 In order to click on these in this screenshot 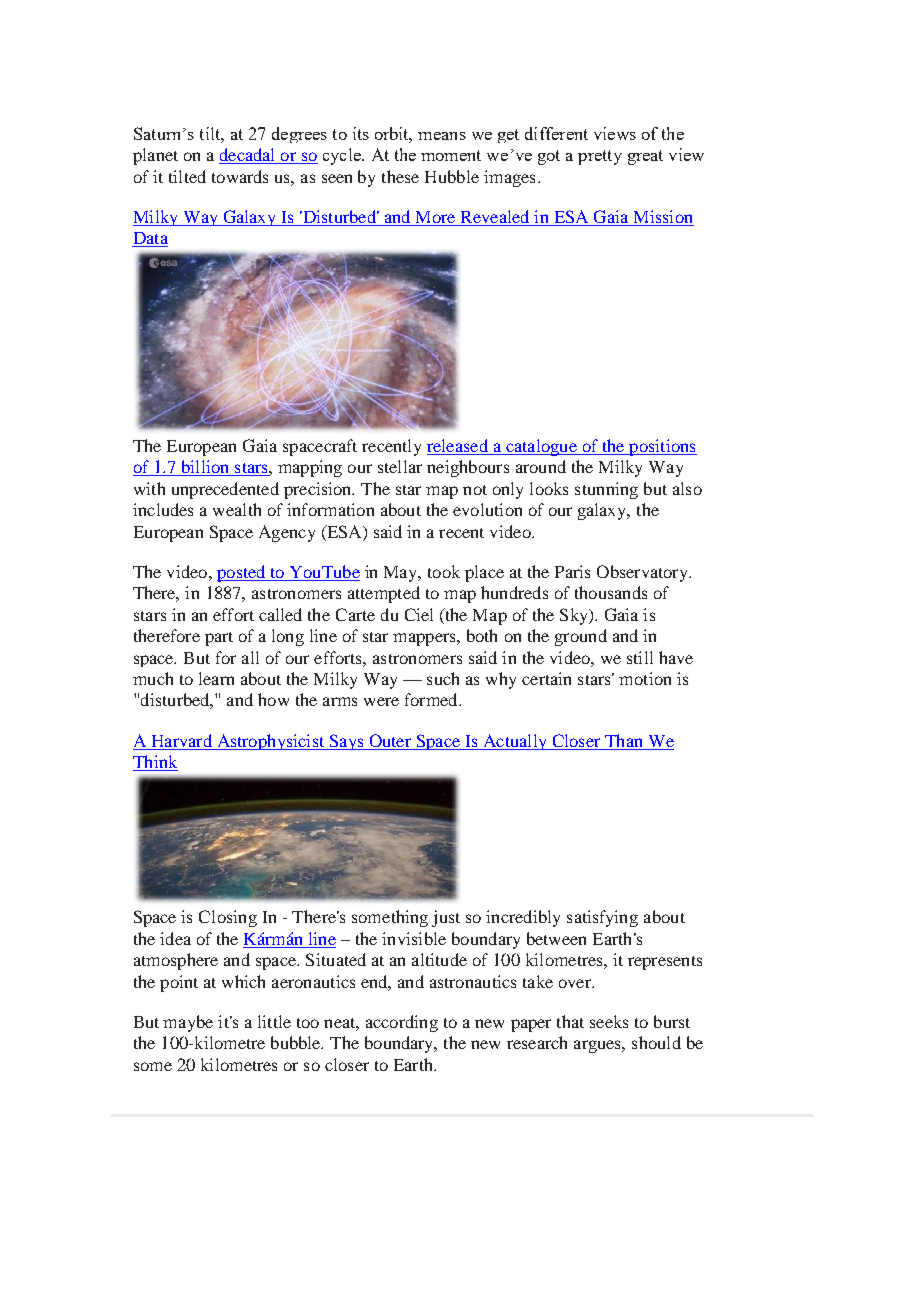, I will do `click(400, 176)`.
